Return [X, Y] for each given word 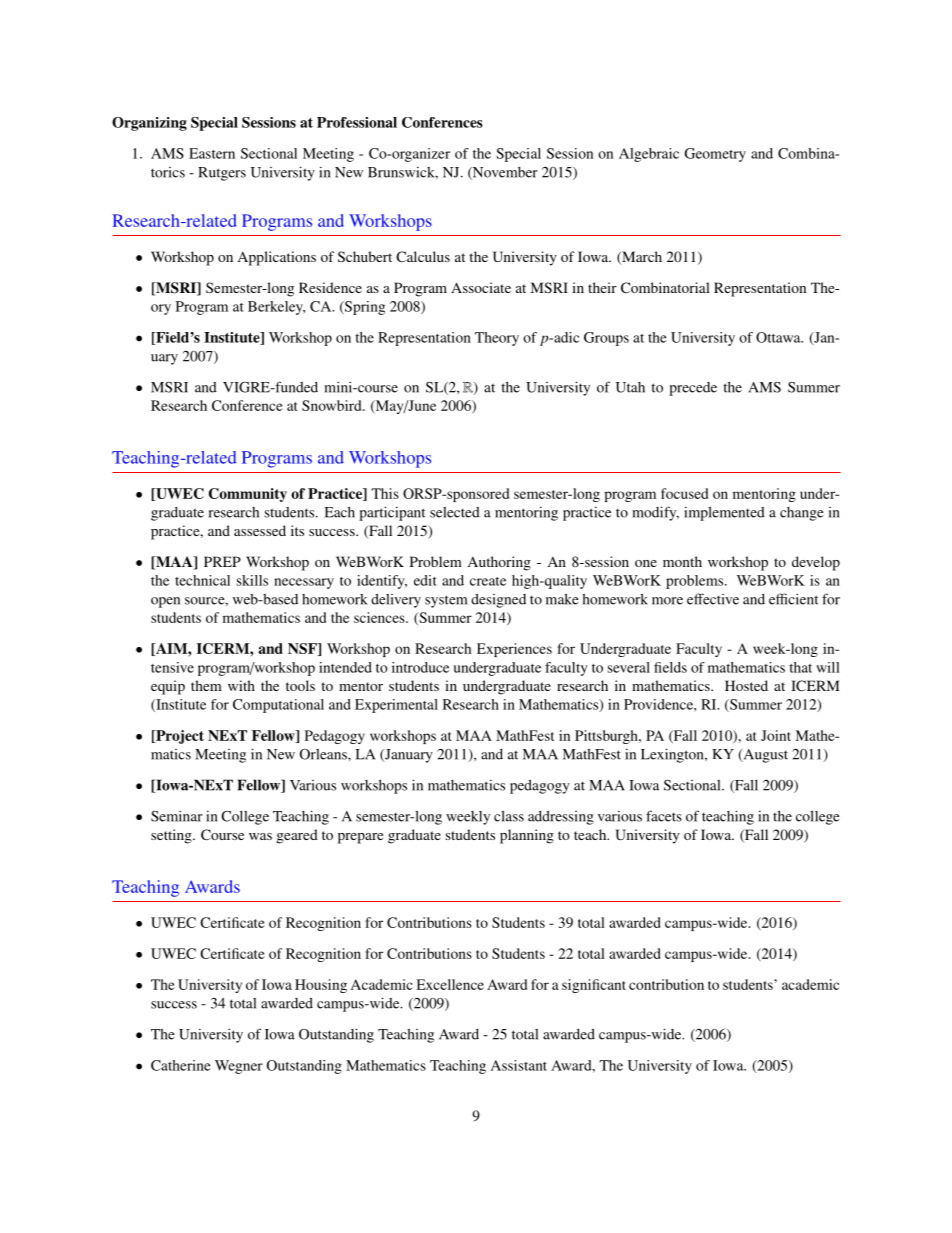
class [509, 816]
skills [252, 580]
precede [693, 389]
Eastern [212, 153]
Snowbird [333, 405]
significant [594, 986]
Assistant [519, 1065]
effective [713, 599]
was [260, 836]
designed [498, 601]
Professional [357, 122]
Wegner [239, 1067]
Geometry [715, 155]
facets [664, 816]
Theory [497, 339]
